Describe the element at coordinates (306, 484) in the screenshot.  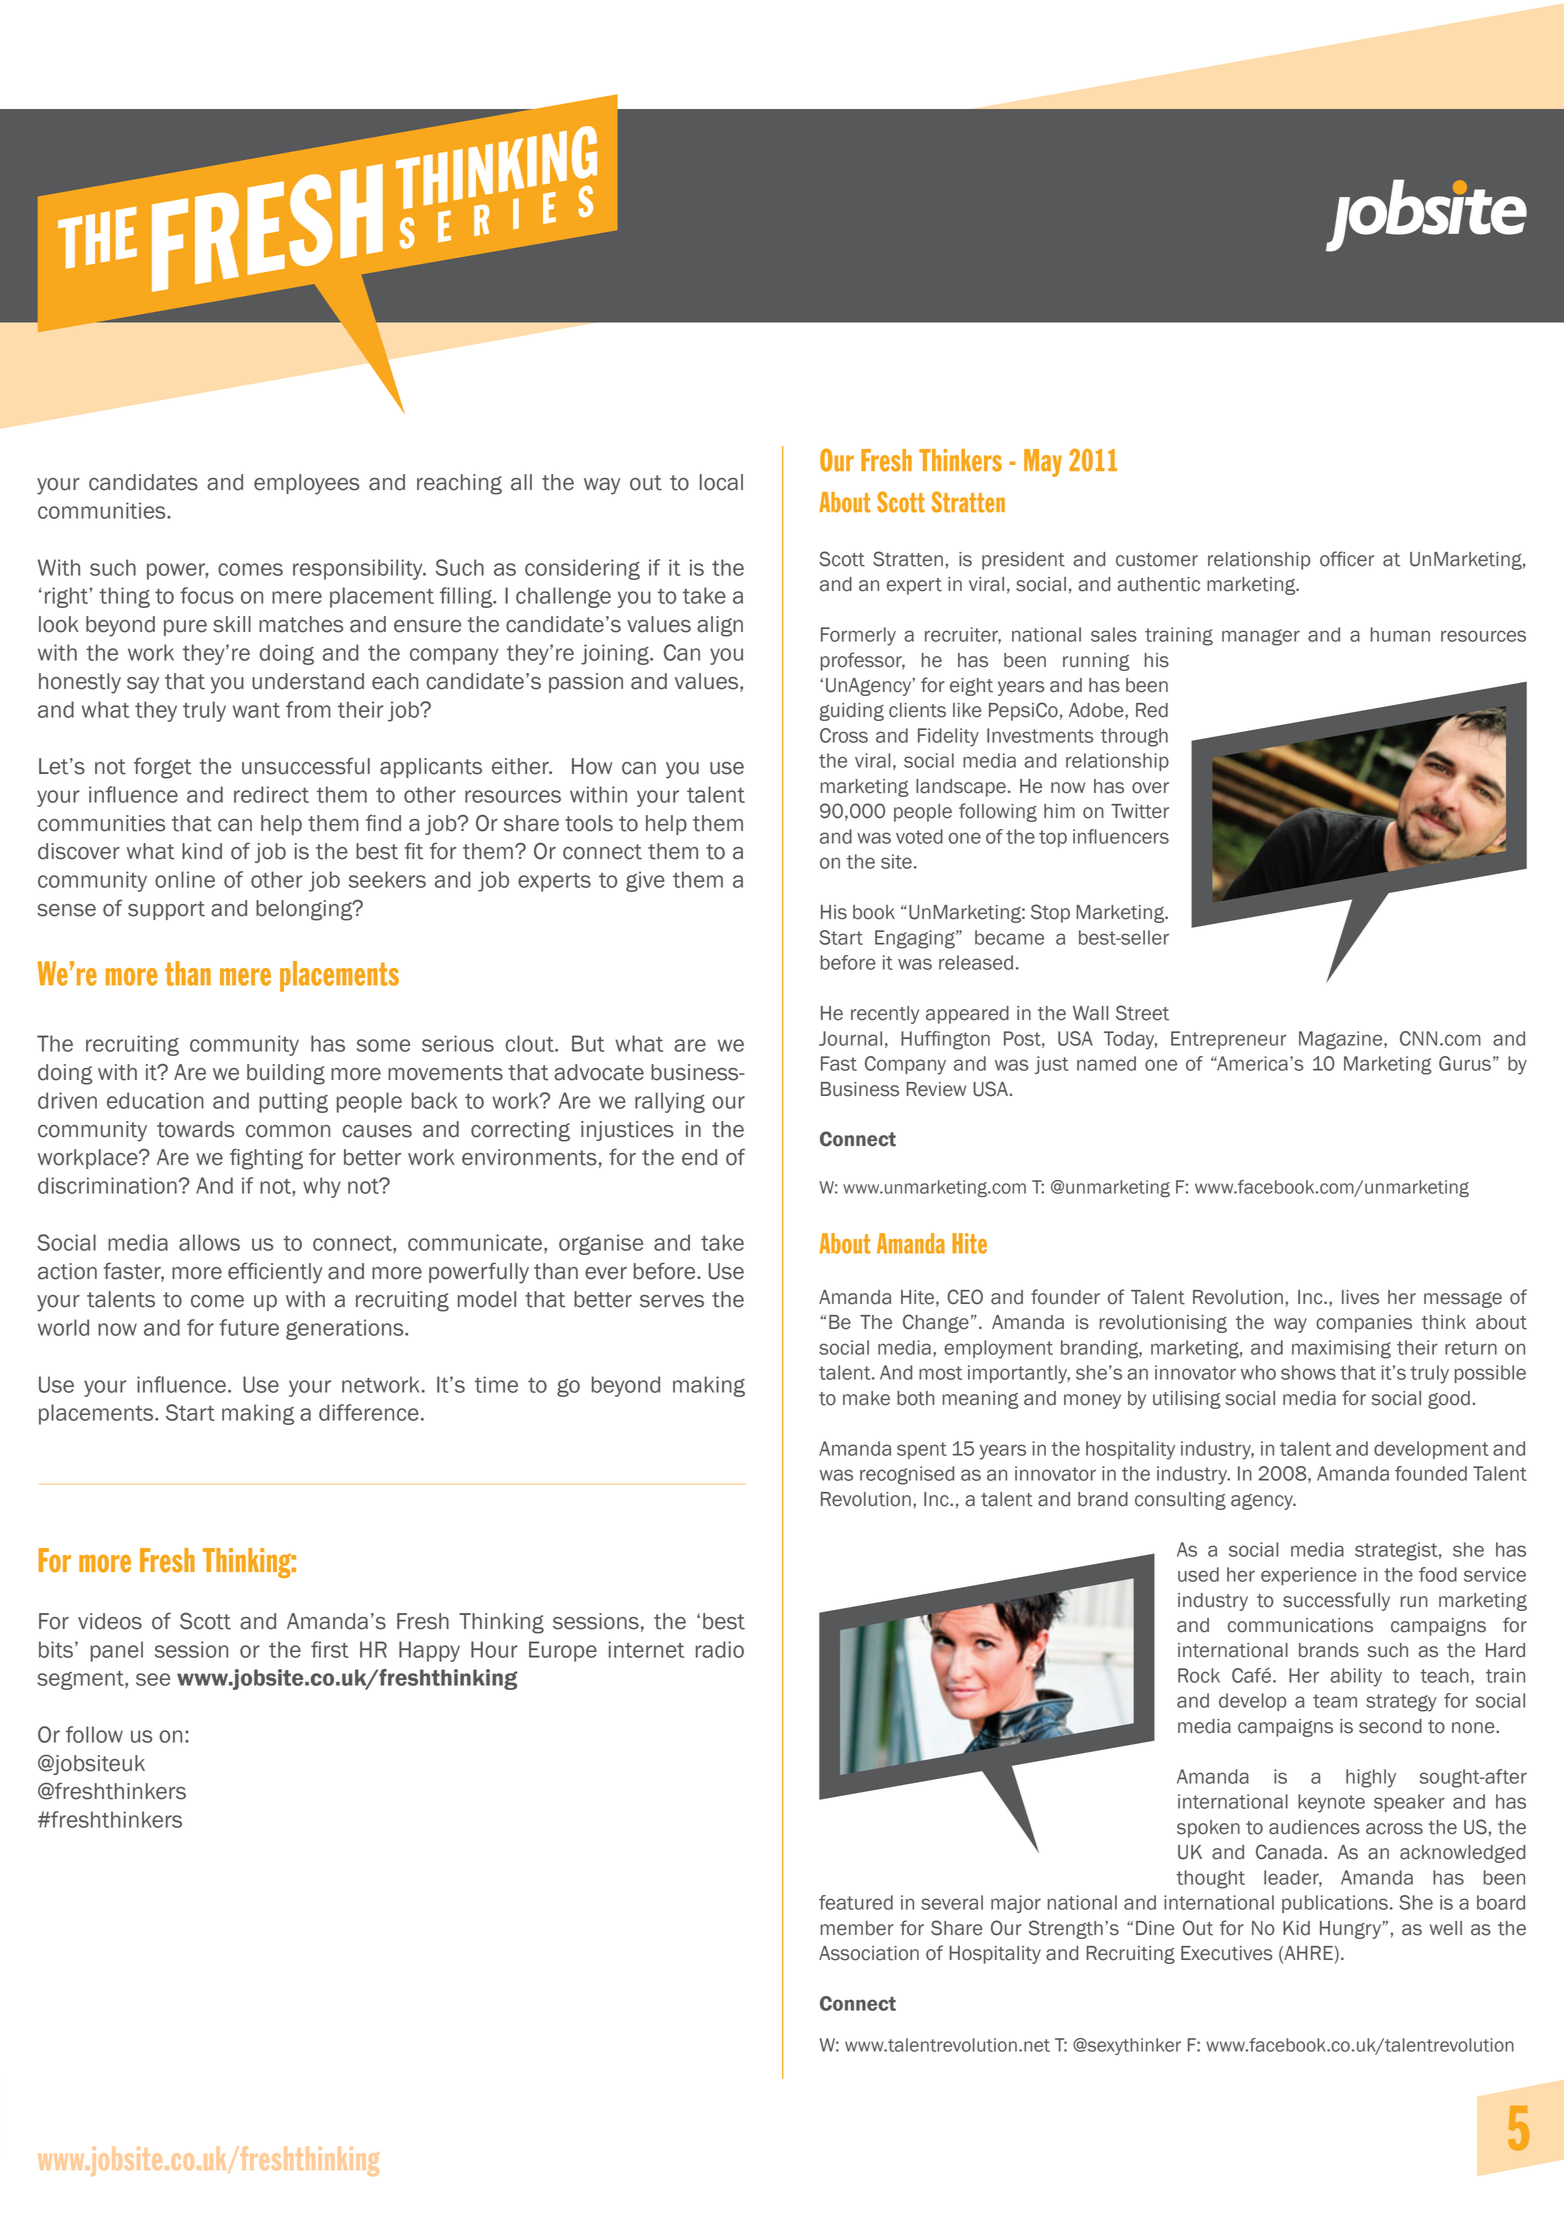
I see `employees` at that location.
